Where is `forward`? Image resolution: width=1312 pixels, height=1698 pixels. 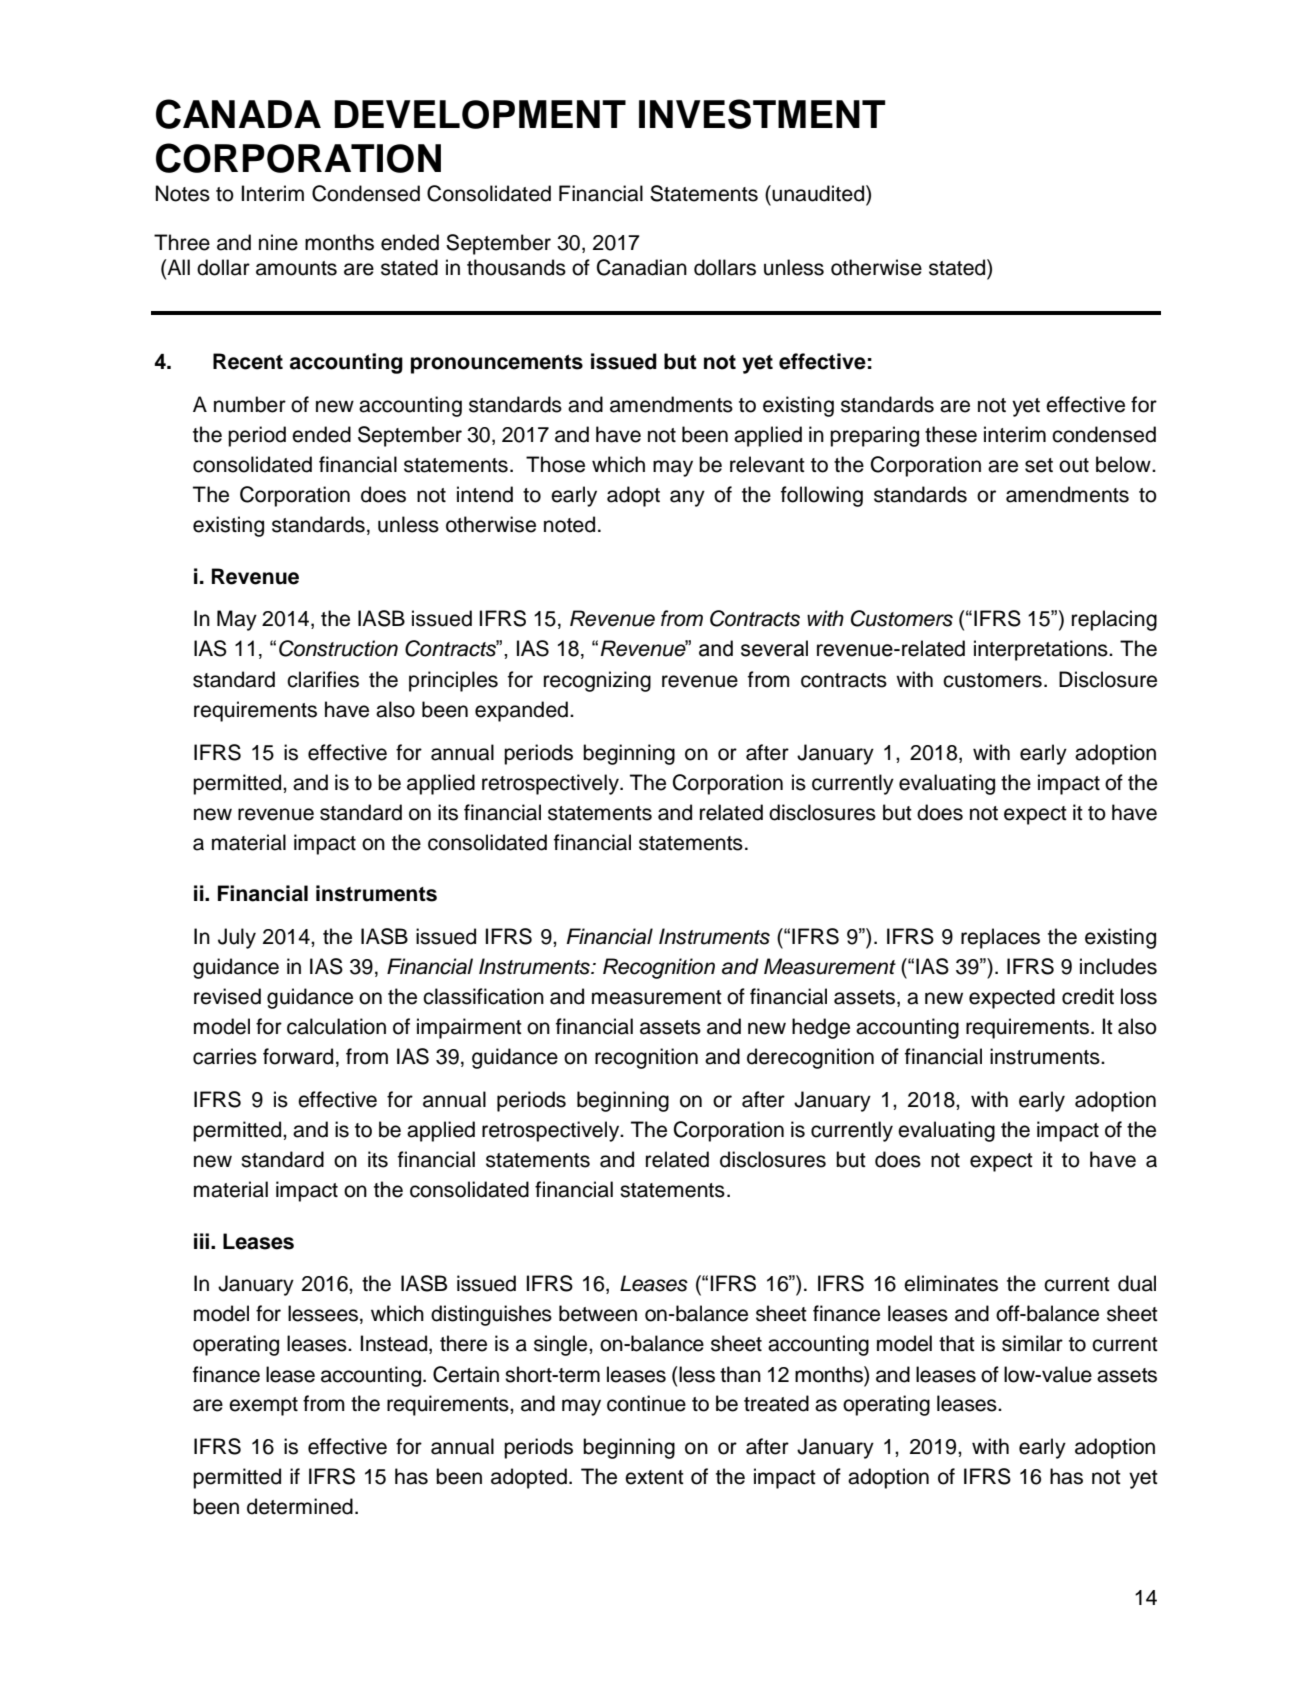
forward is located at coordinates (298, 1056).
